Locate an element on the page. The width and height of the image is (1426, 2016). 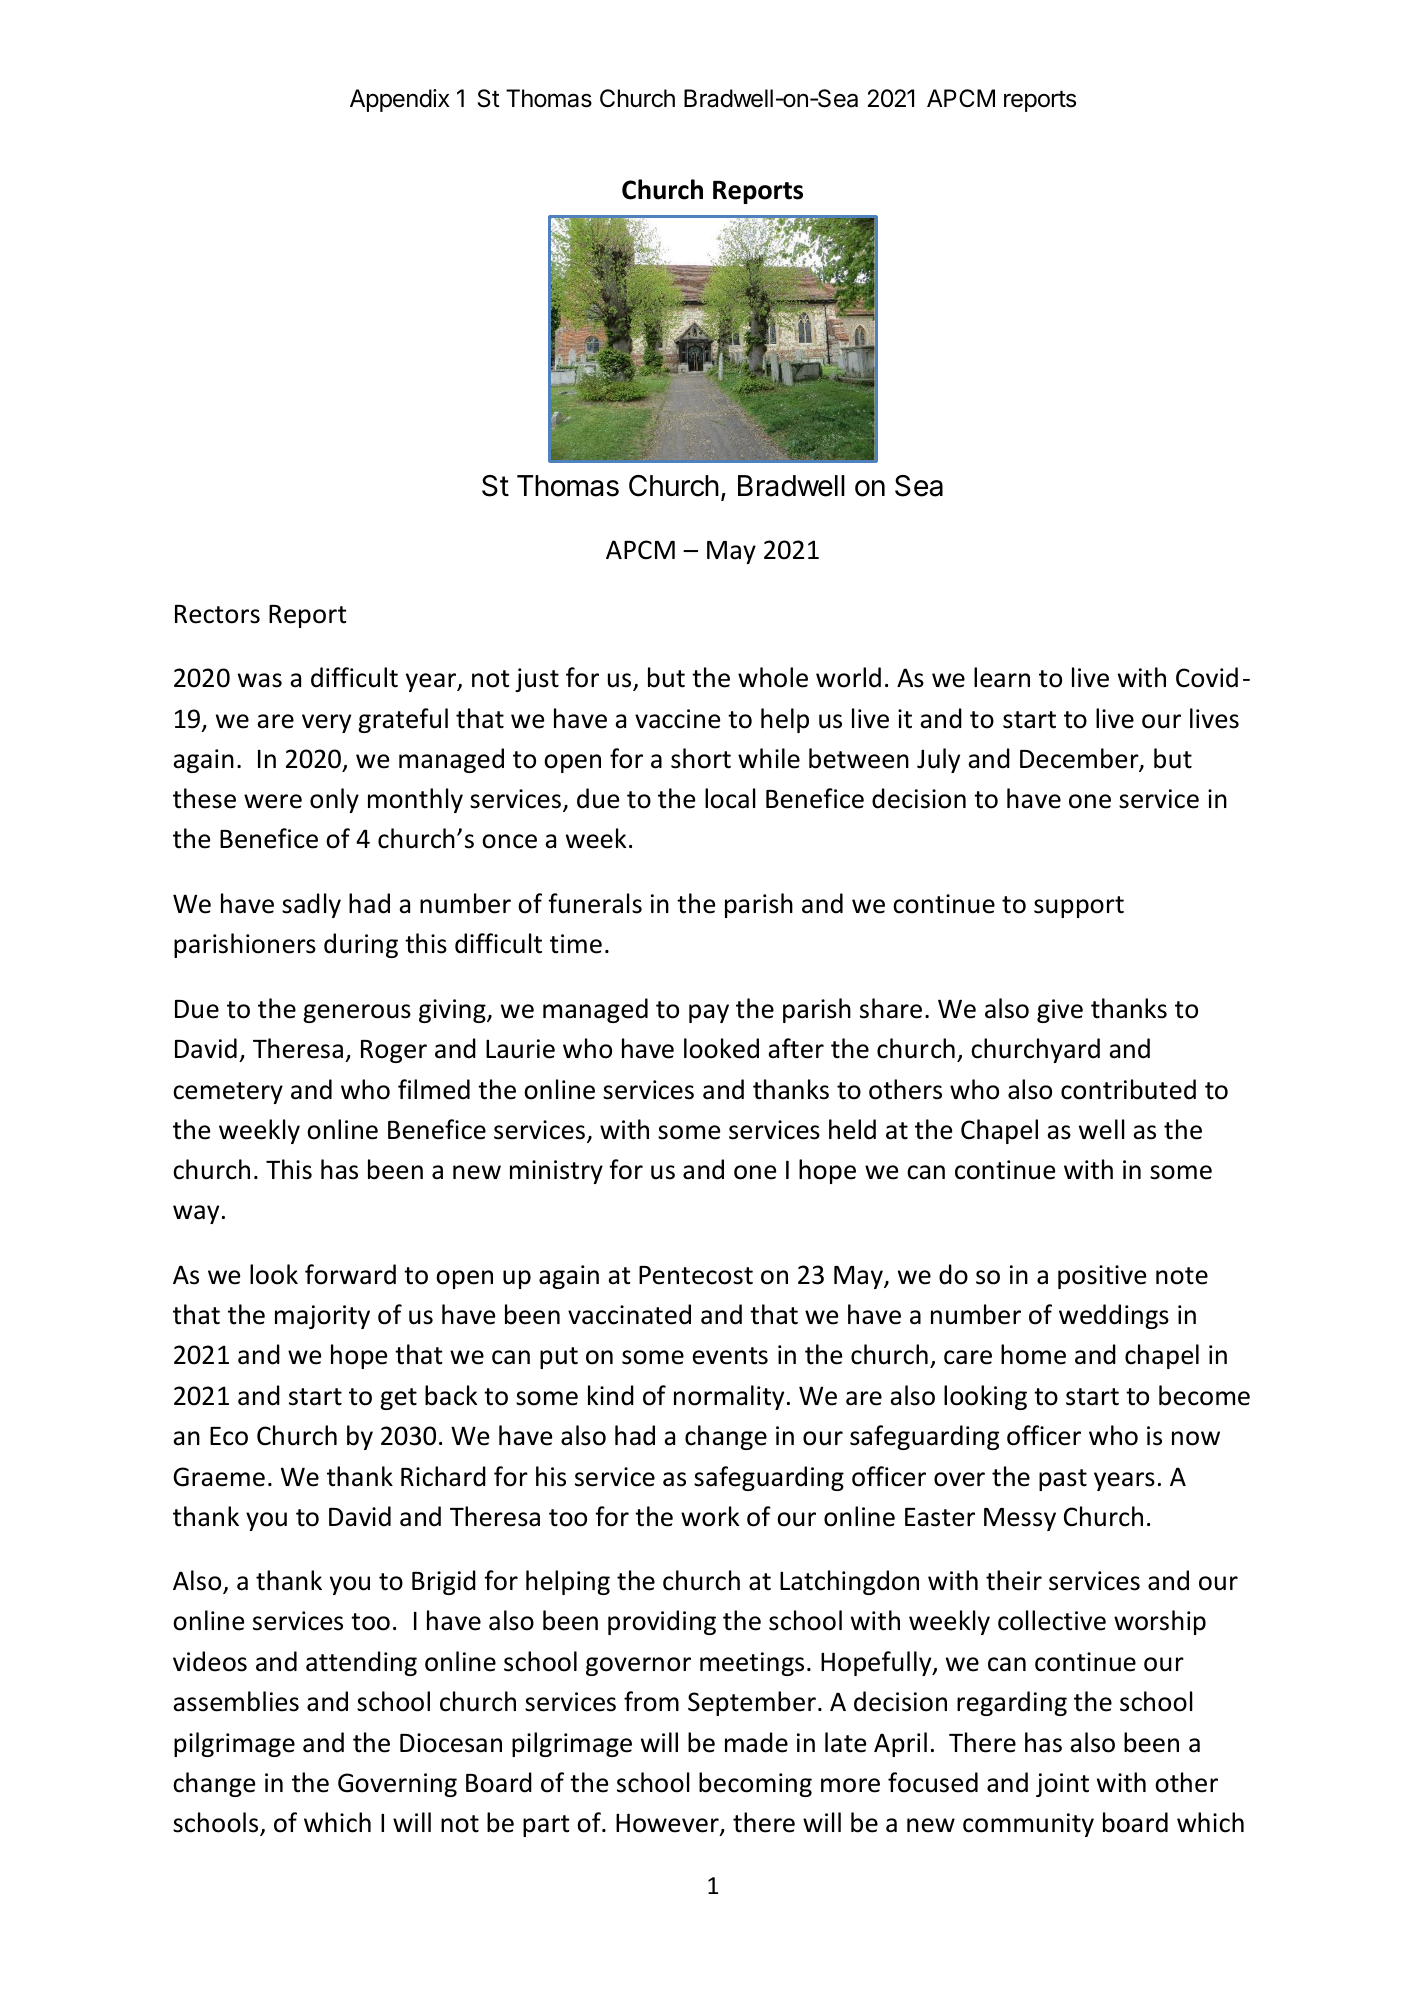
whole is located at coordinates (773, 677).
